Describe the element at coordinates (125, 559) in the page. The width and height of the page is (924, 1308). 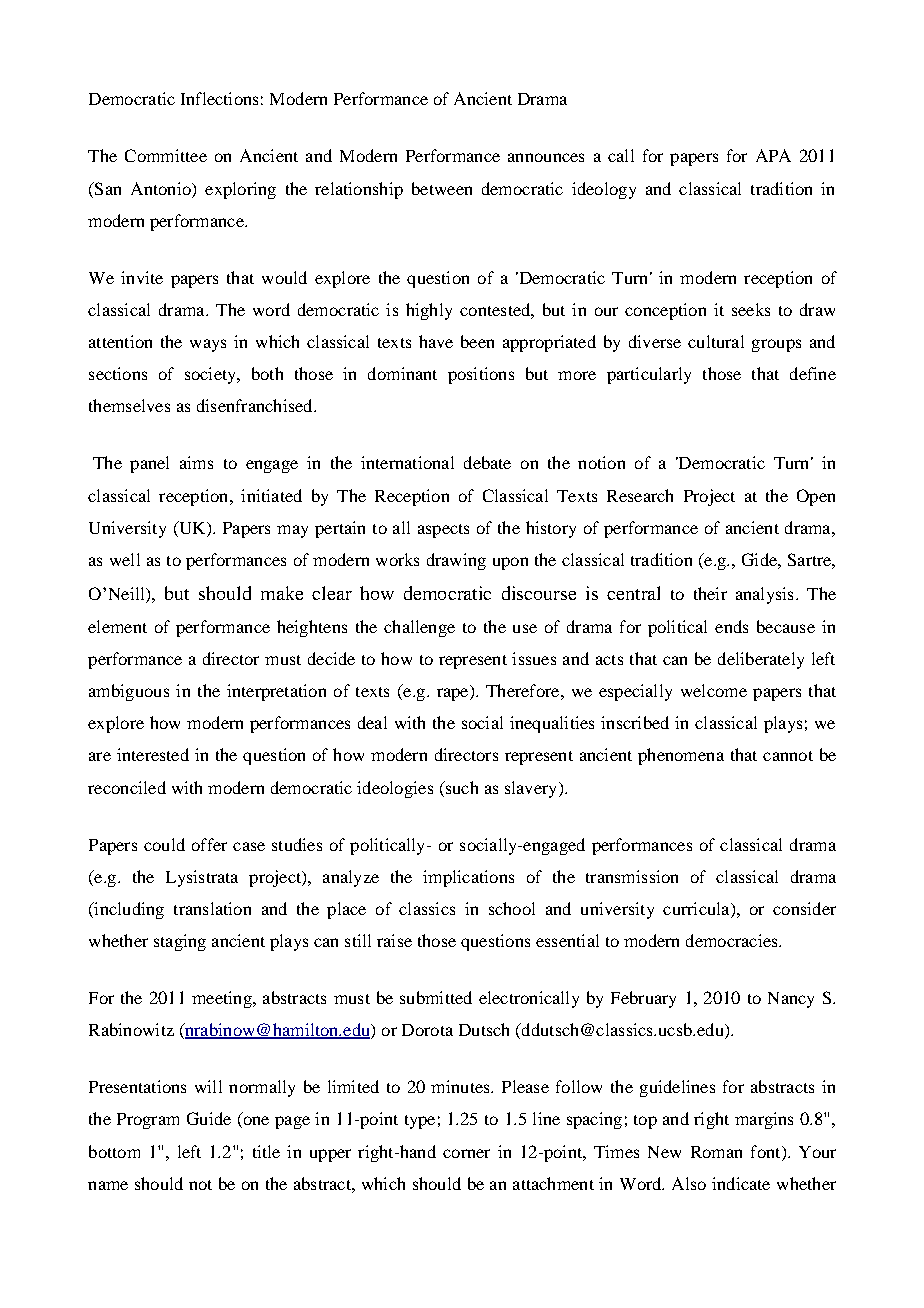
I see `well` at that location.
